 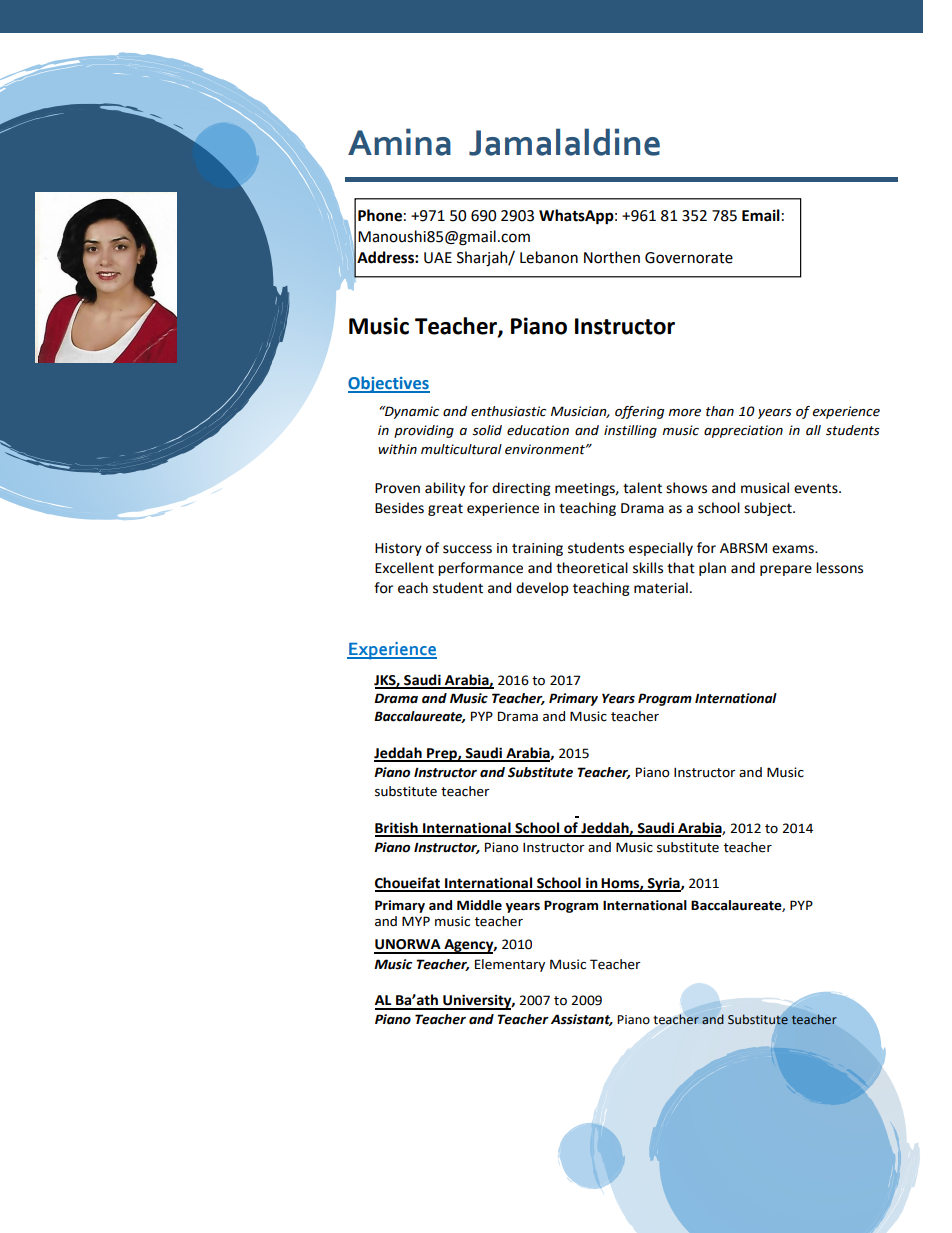 I want to click on ability, so click(x=445, y=489).
